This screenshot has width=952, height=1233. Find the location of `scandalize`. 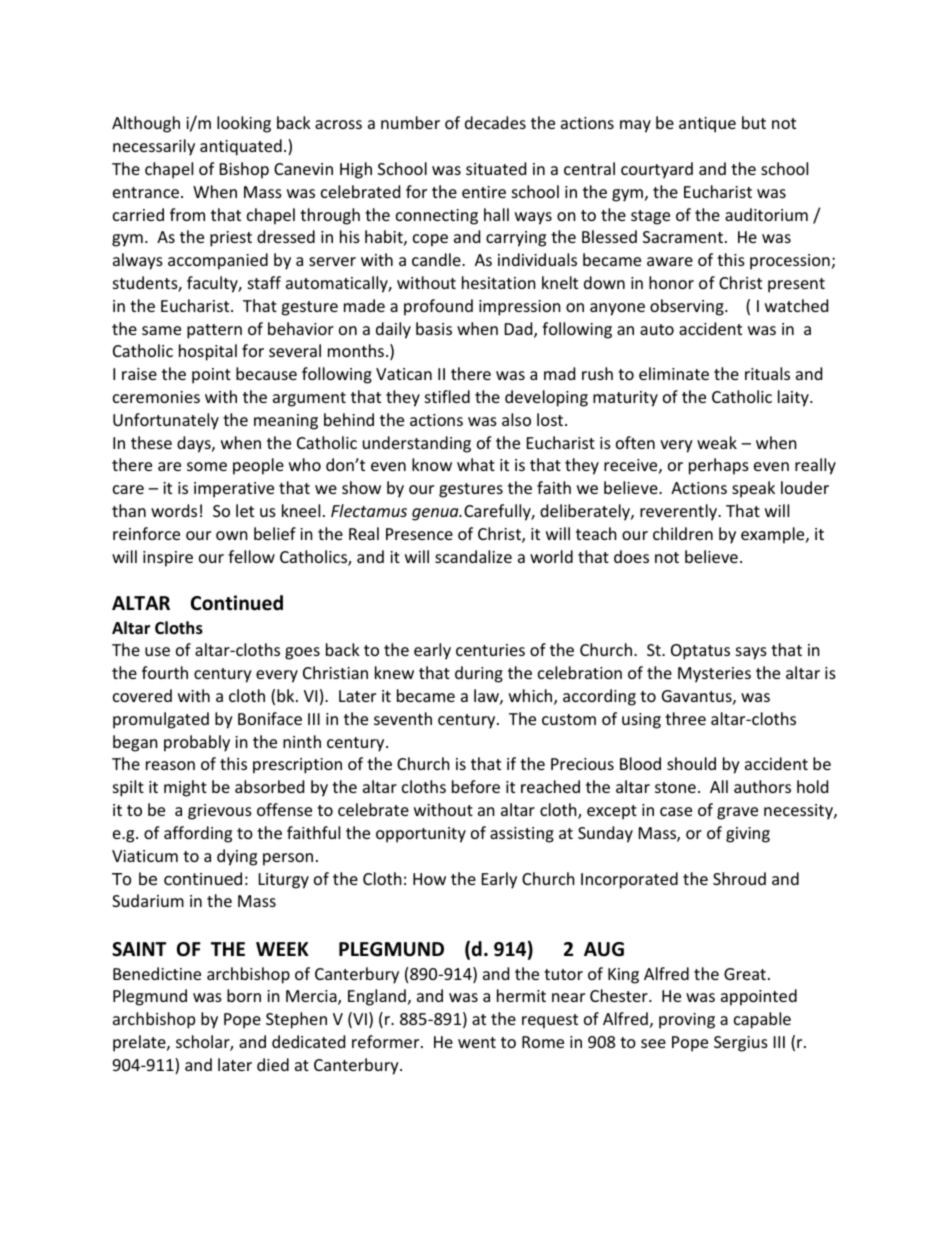

scandalize is located at coordinates (473, 556).
